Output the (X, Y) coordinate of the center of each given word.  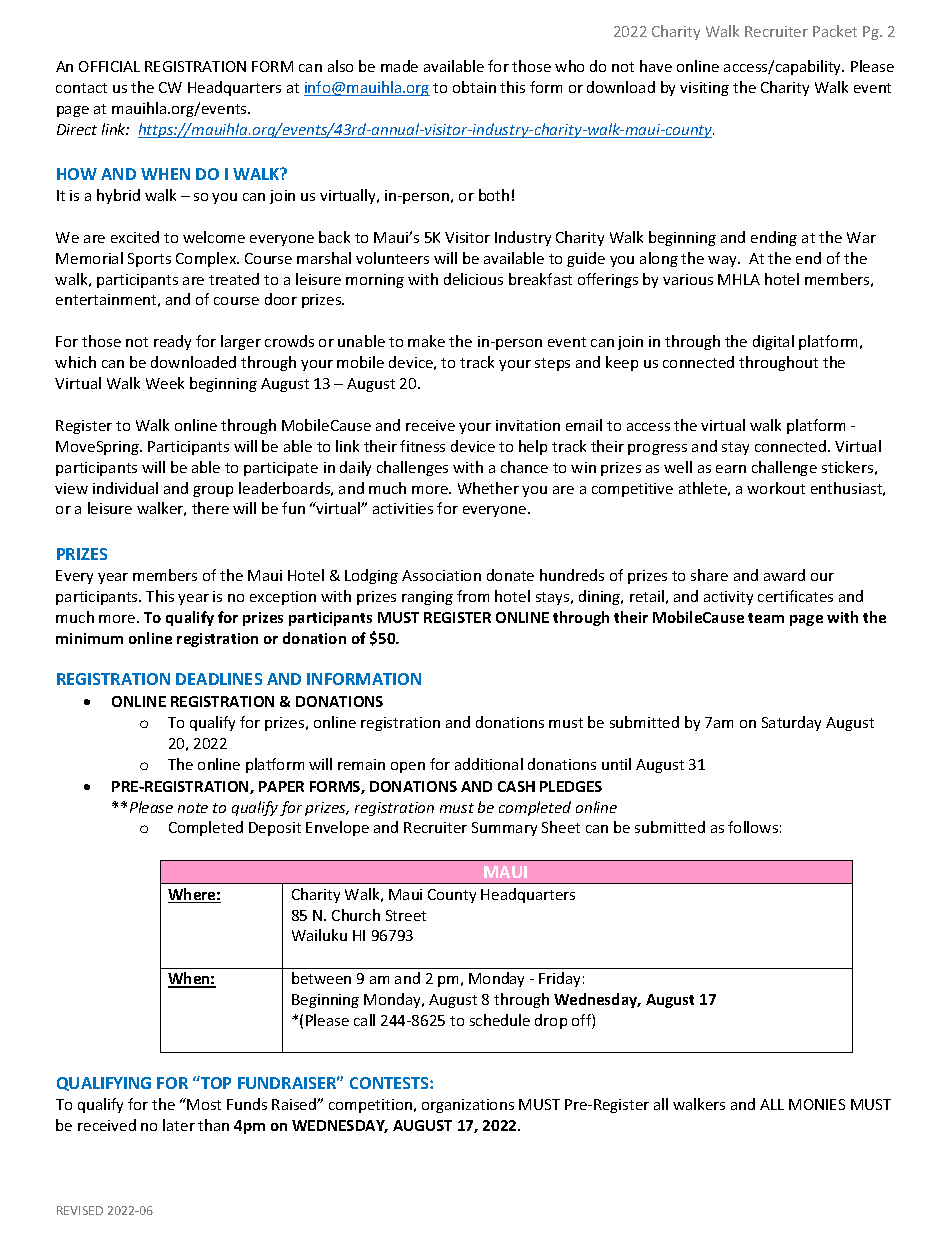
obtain (474, 87)
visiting (704, 89)
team (766, 618)
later (179, 1125)
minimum (89, 638)
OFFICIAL (109, 66)
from (473, 596)
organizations (468, 1106)
